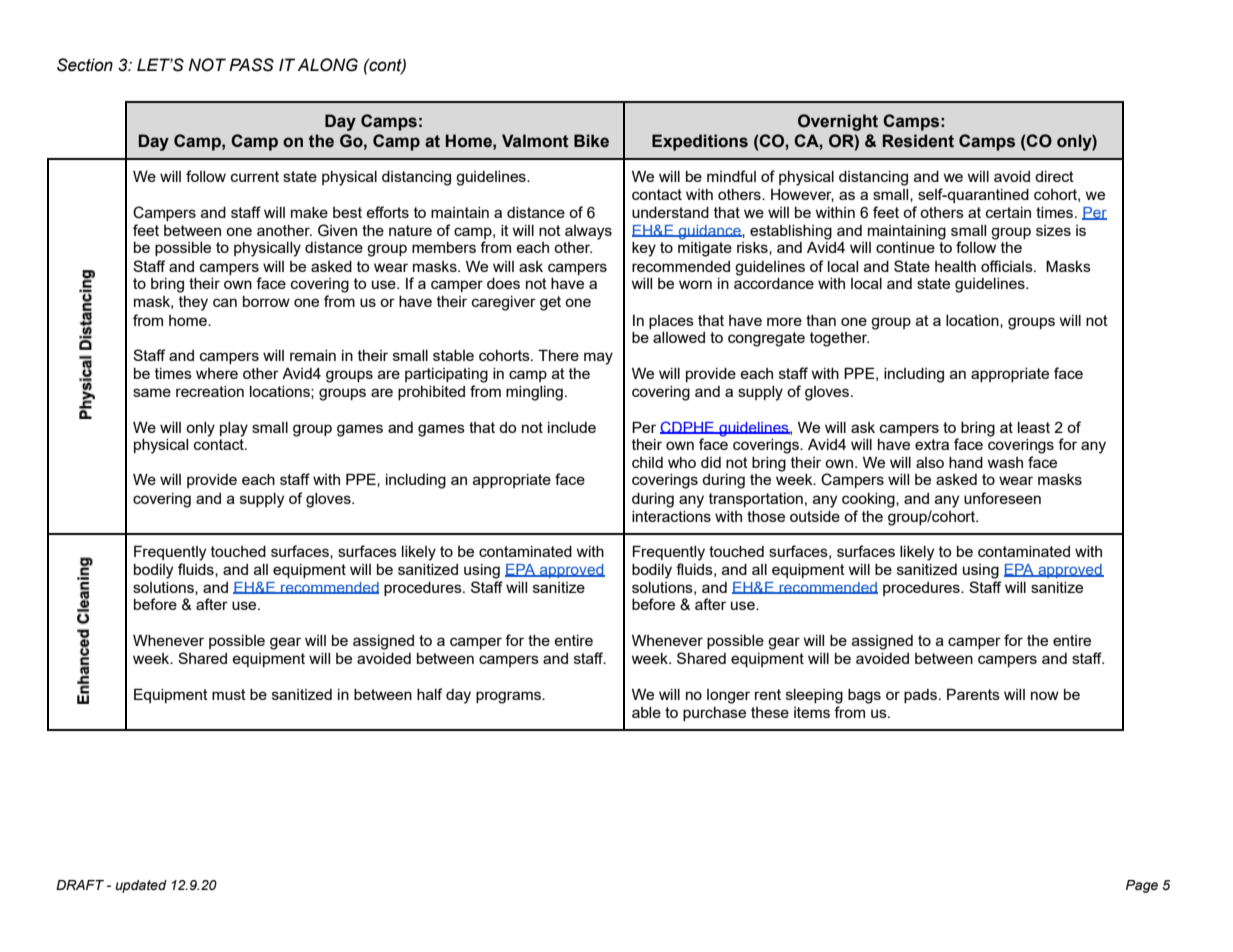  I want to click on now, so click(1045, 695).
